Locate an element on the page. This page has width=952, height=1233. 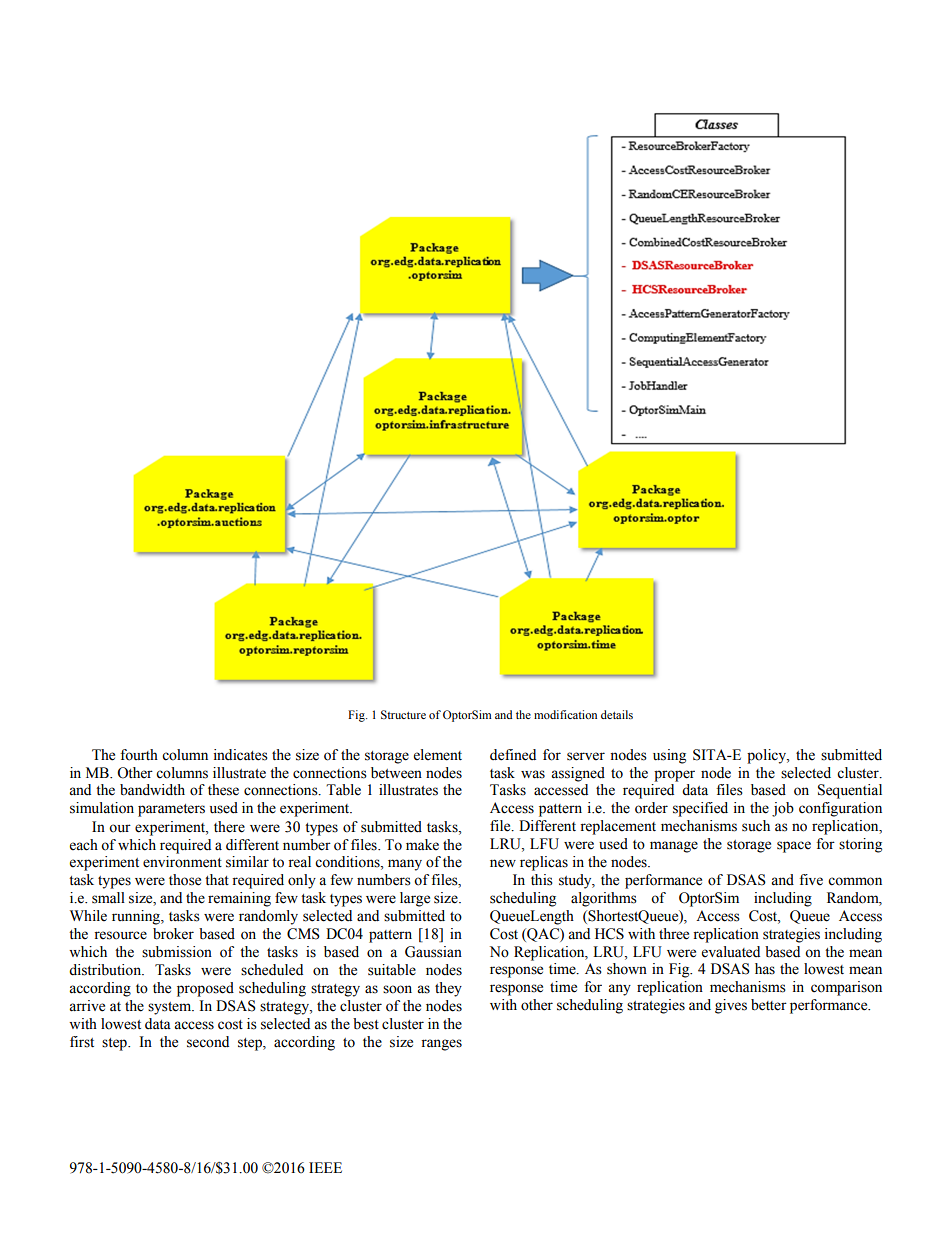
IEEE is located at coordinates (325, 1167).
